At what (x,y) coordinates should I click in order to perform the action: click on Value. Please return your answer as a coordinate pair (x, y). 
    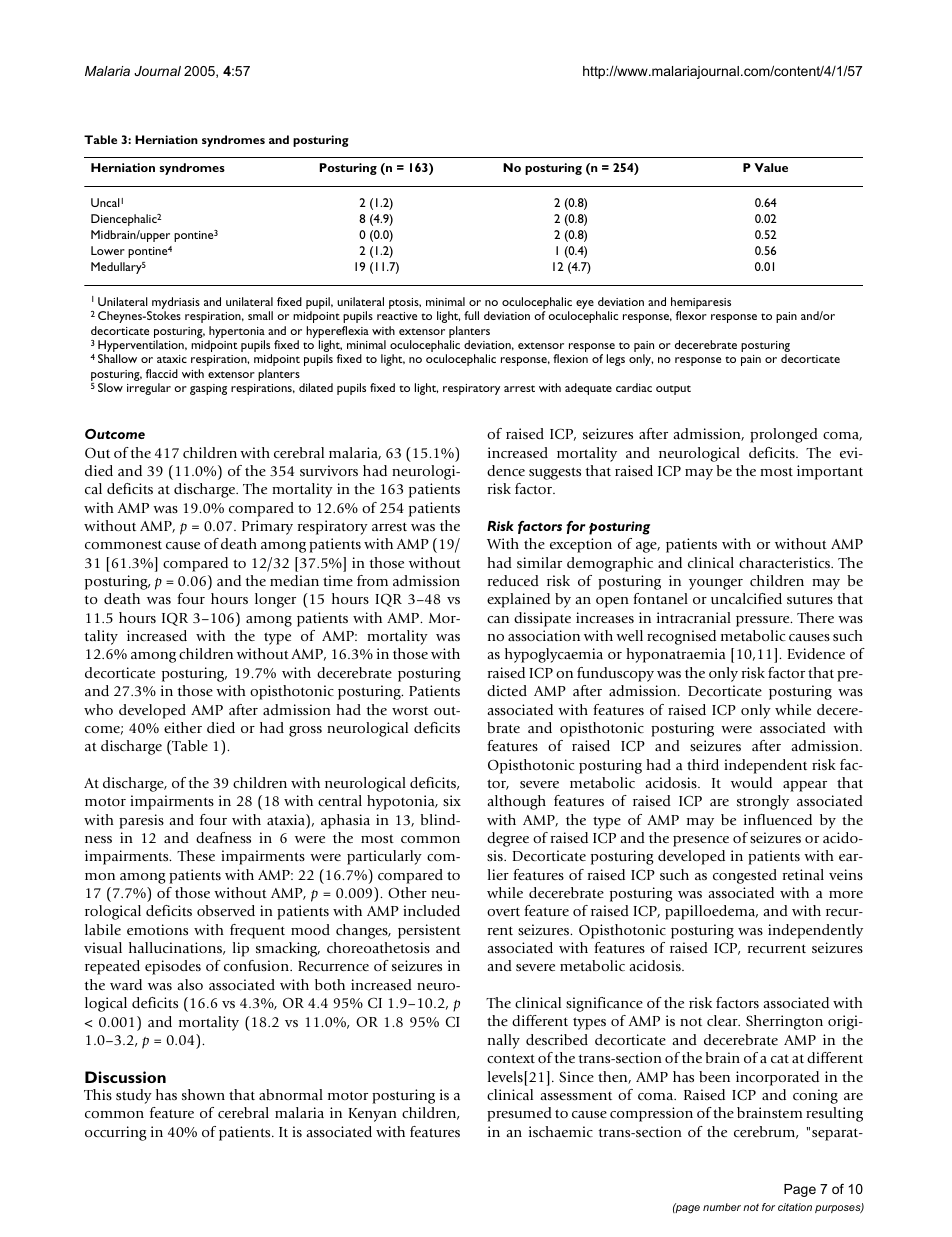
    Looking at the image, I should click on (771, 167).
